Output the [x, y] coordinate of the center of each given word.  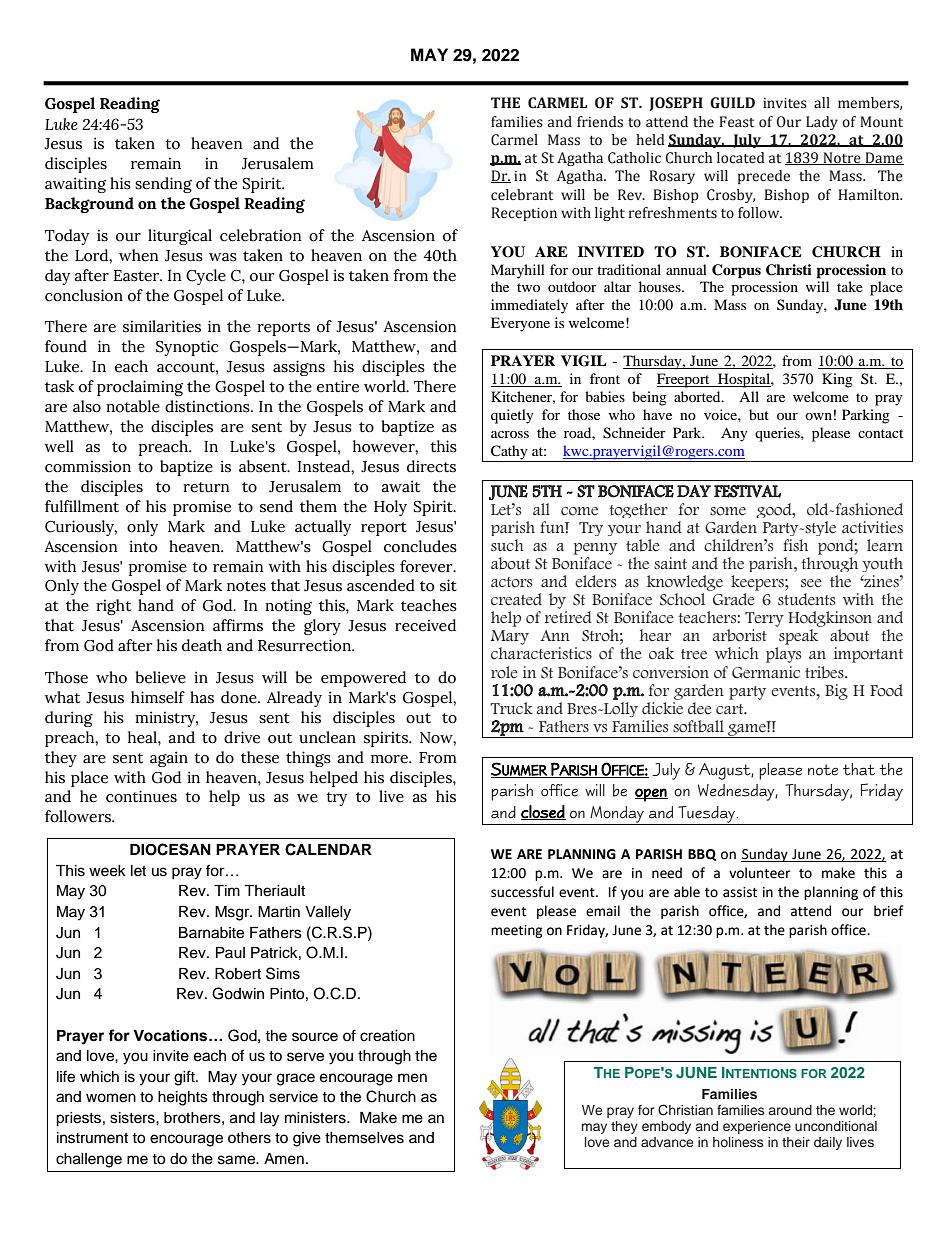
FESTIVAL [747, 491]
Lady [822, 123]
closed [543, 812]
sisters [133, 1118]
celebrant [522, 195]
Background [89, 205]
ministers [316, 1118]
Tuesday [707, 815]
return [206, 487]
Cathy [509, 453]
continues [141, 796]
